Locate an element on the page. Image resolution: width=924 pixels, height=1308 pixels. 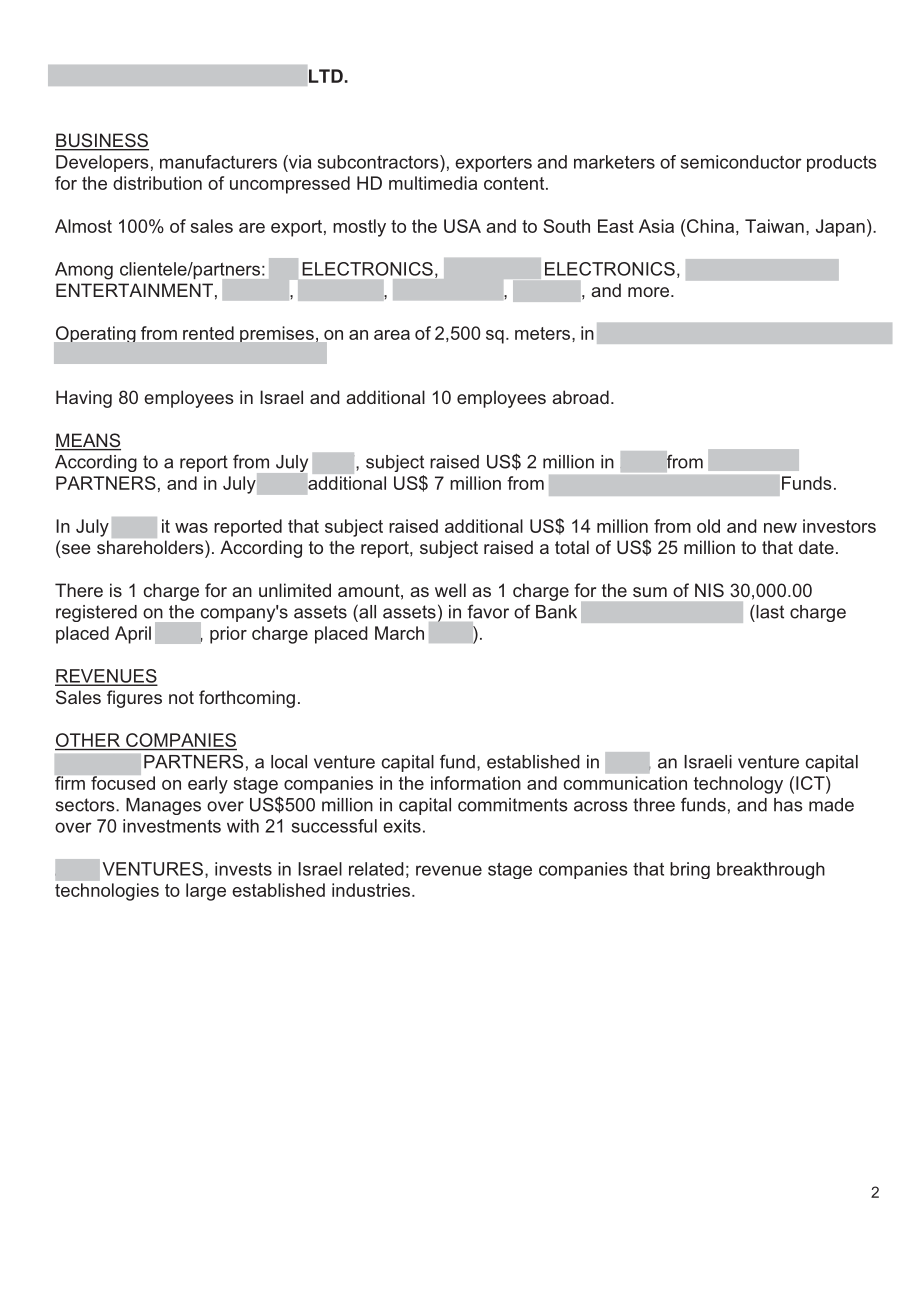
abroad is located at coordinates (580, 397).
